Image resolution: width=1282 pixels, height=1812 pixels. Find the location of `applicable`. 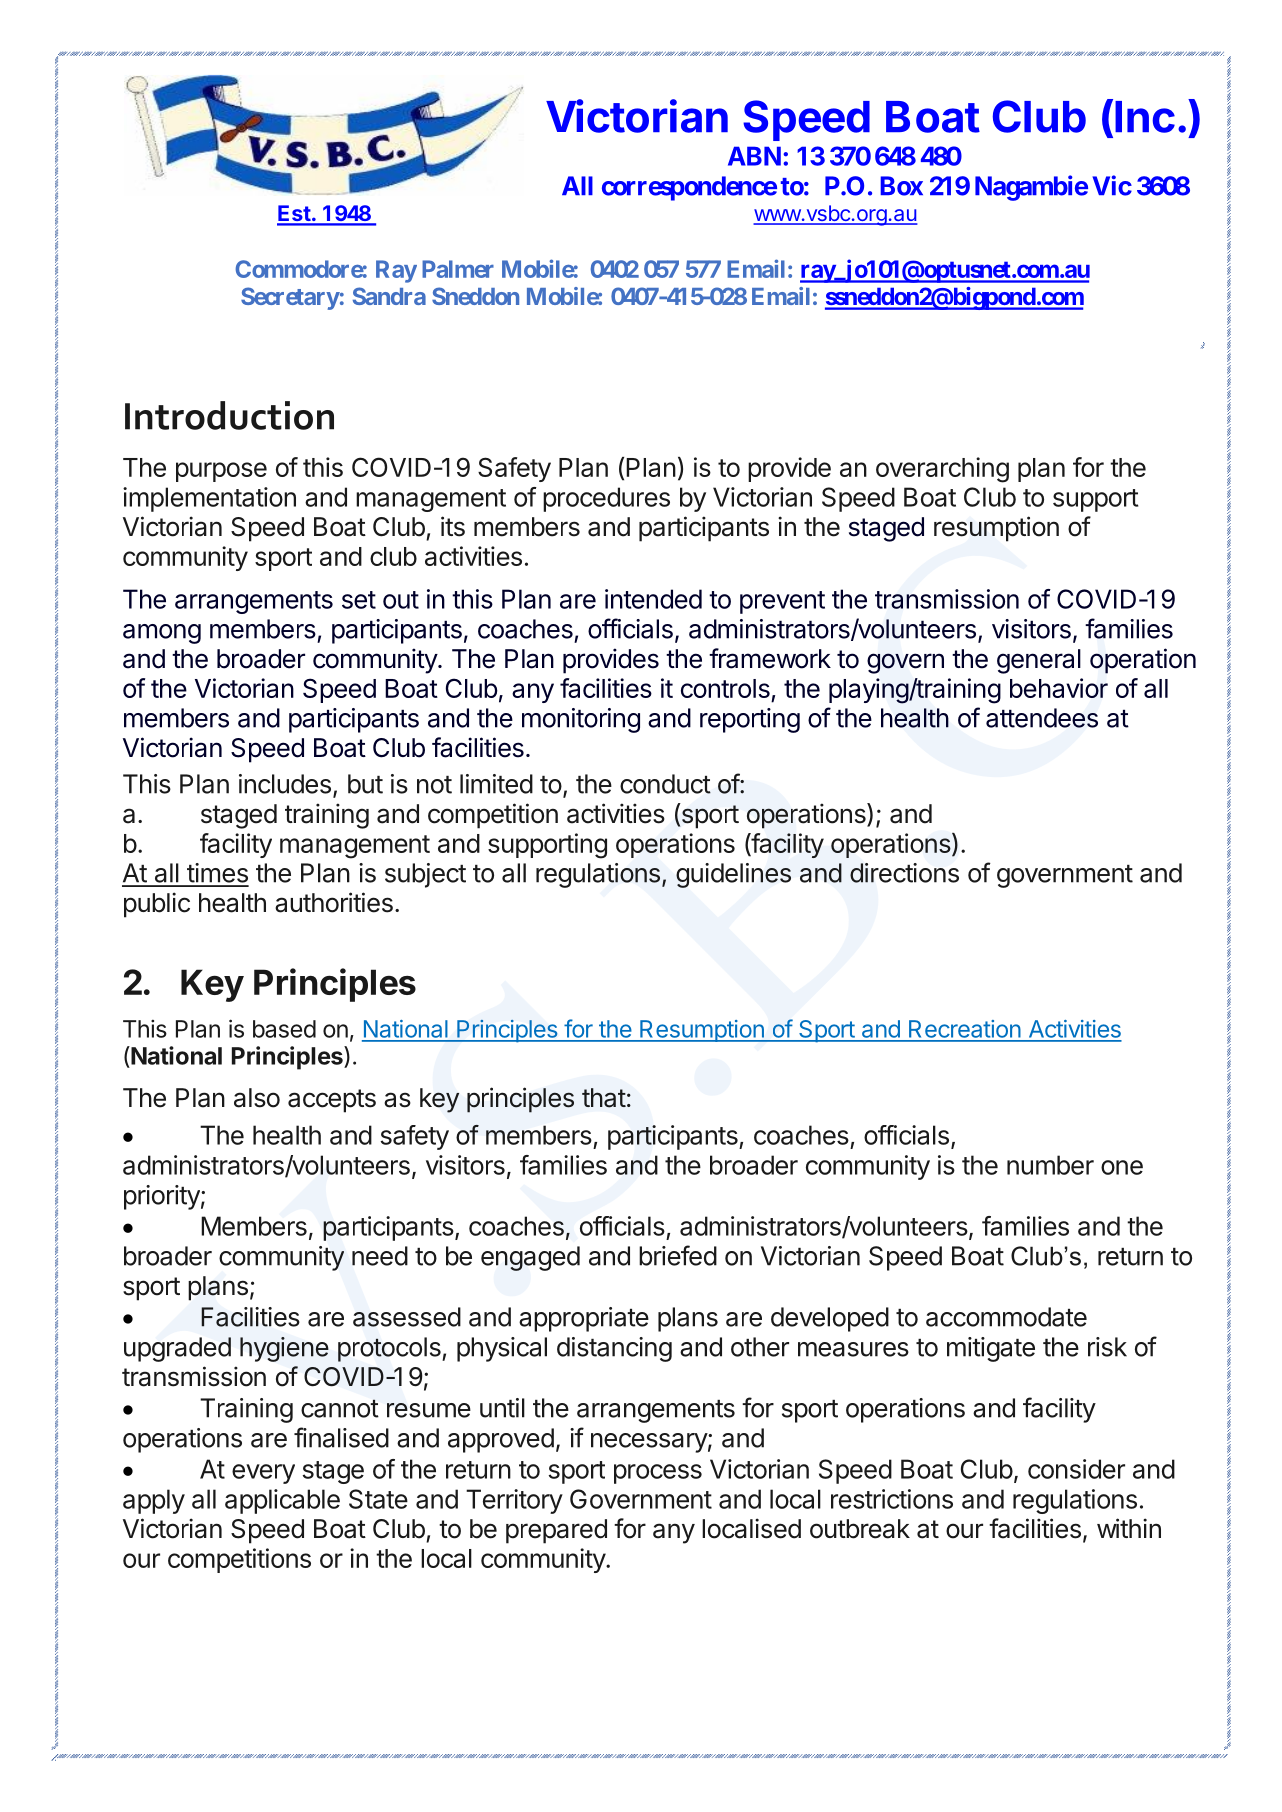

applicable is located at coordinates (282, 1501).
